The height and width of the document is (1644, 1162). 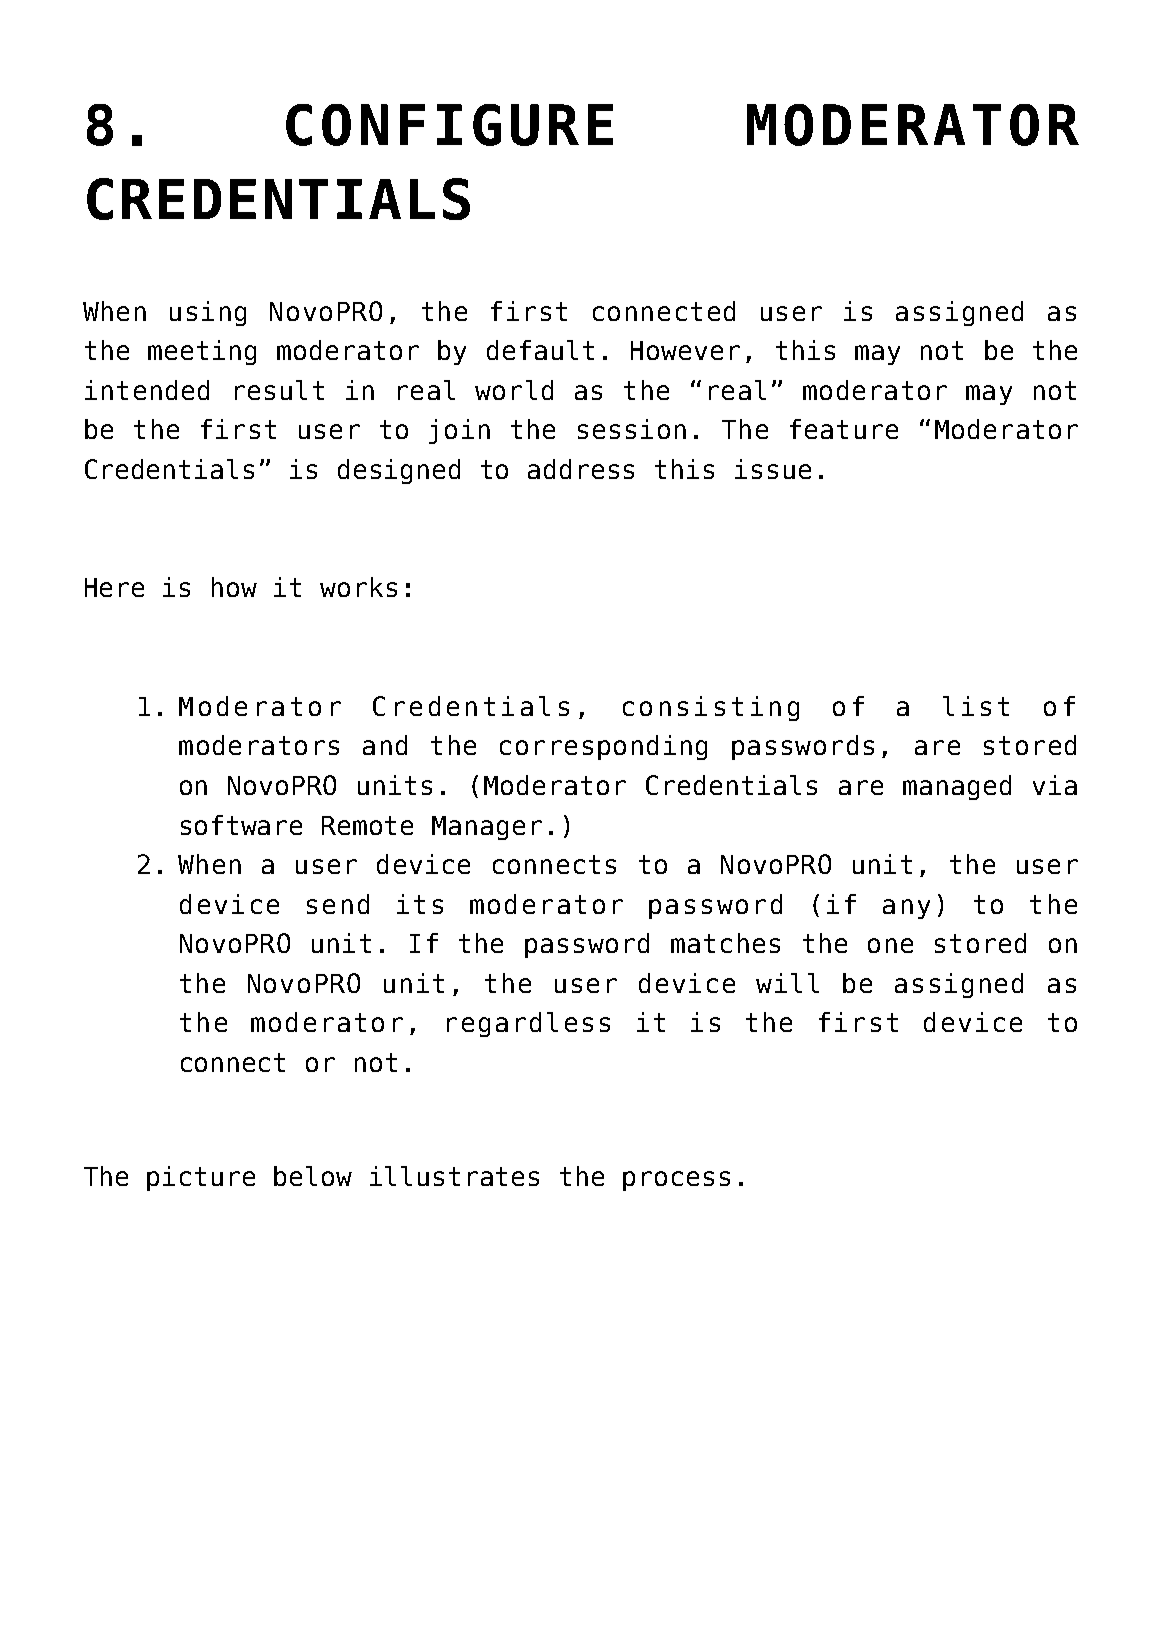 What do you see at coordinates (711, 708) in the document?
I see `consisting` at bounding box center [711, 708].
